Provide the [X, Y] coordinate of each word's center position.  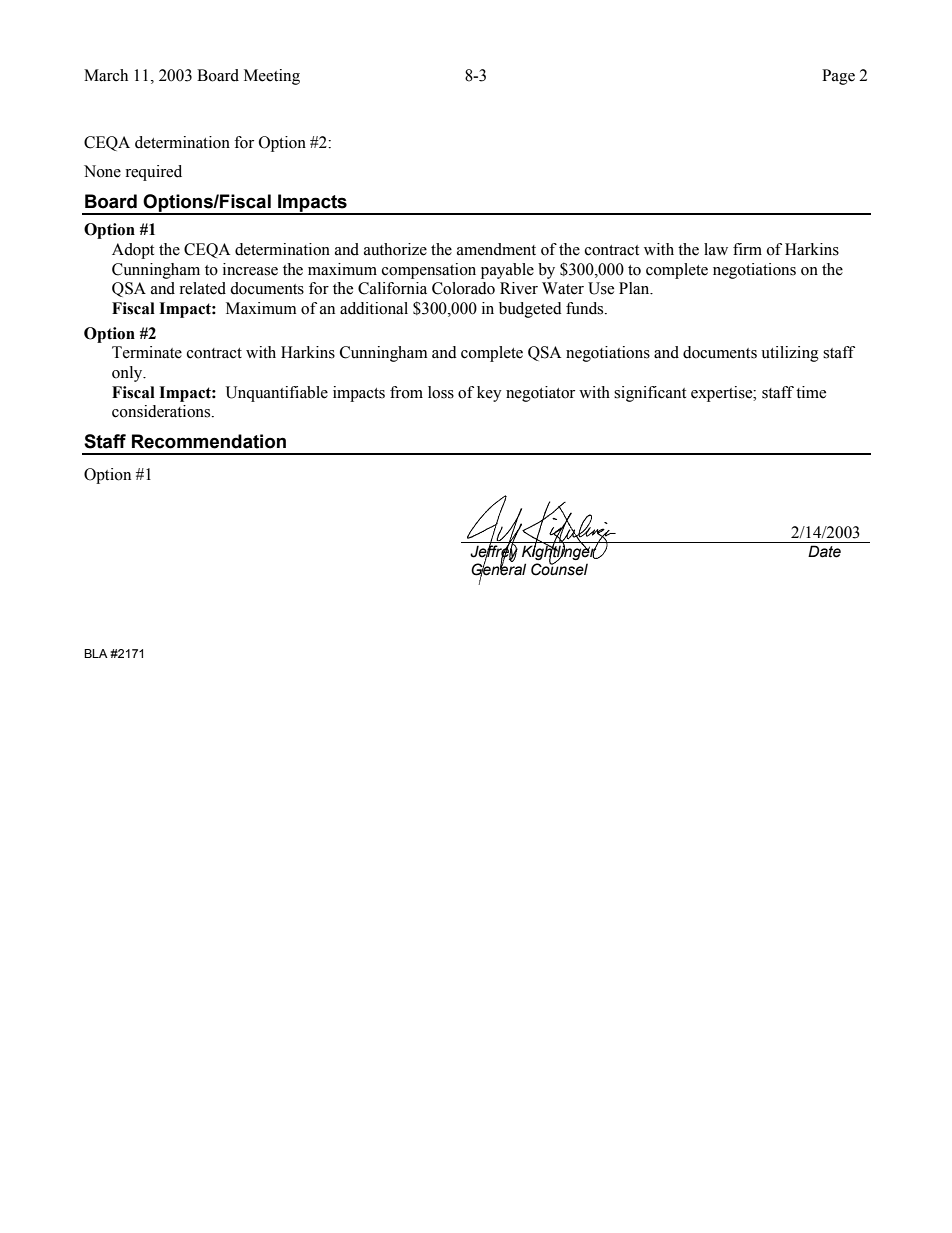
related [202, 288]
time [811, 392]
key [489, 394]
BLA [96, 653]
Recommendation [209, 441]
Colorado [463, 288]
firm [747, 249]
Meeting [272, 77]
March [106, 75]
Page [838, 77]
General [498, 569]
